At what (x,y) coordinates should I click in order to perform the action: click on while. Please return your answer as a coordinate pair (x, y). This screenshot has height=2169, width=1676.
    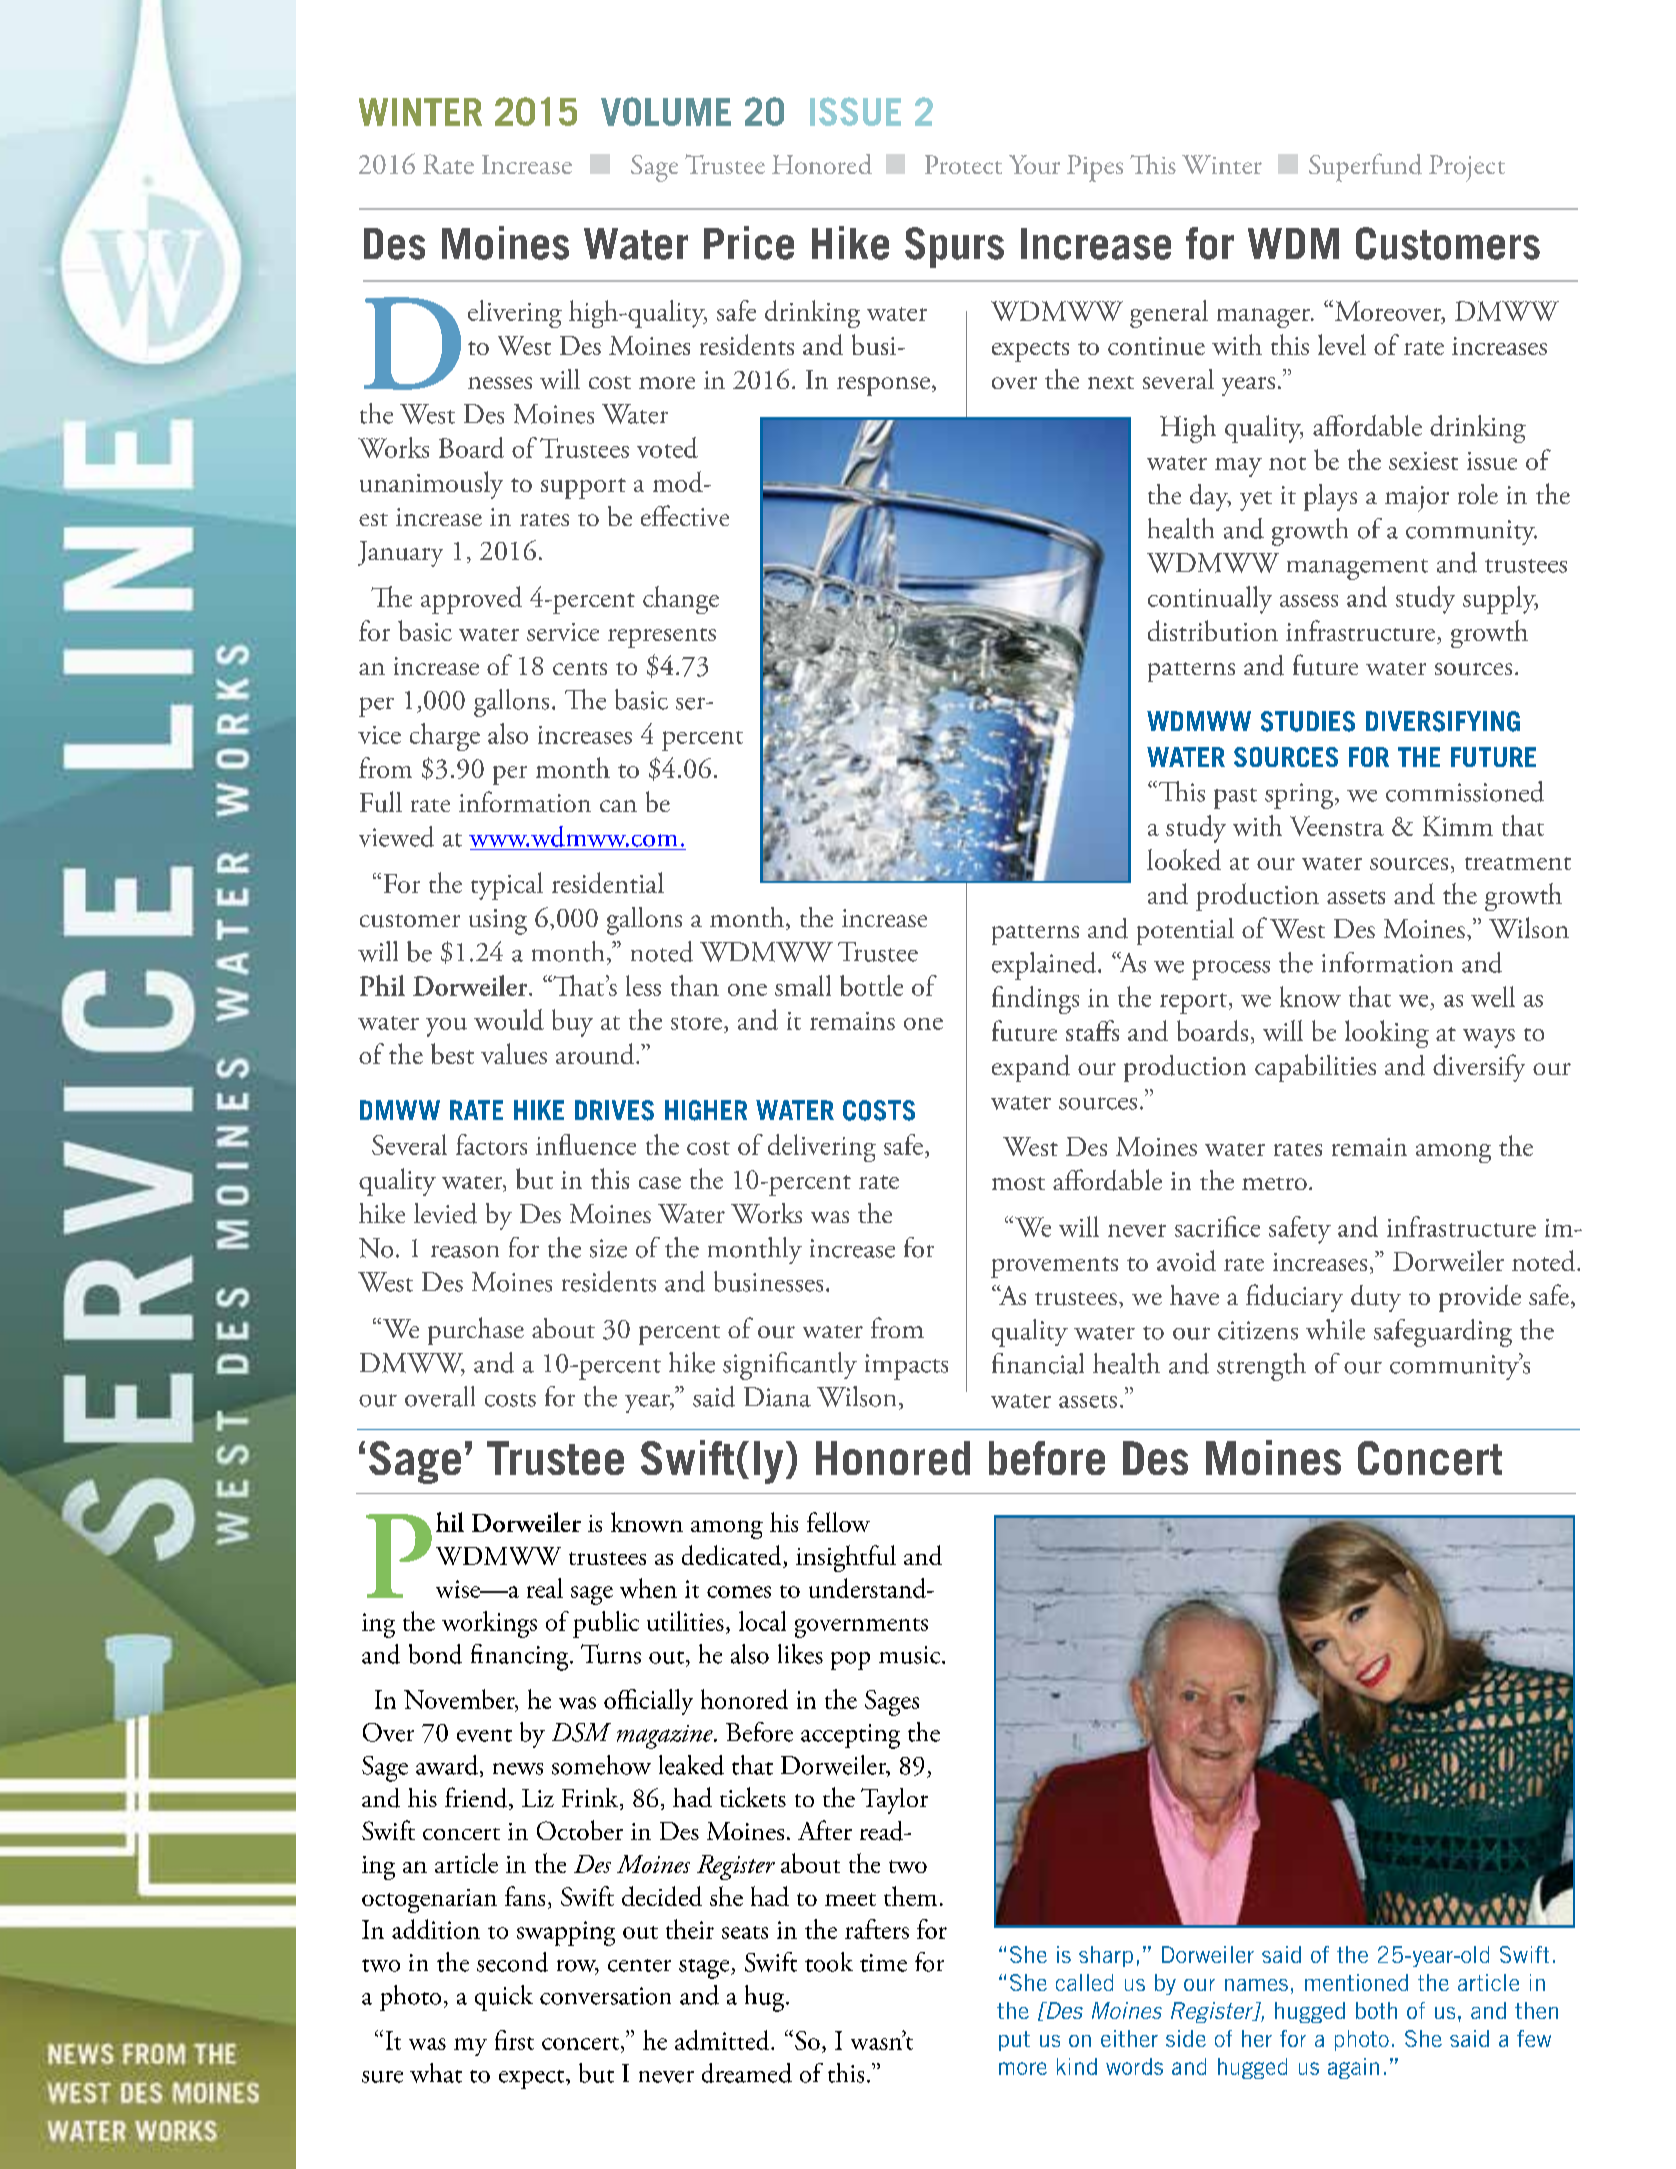
    Looking at the image, I should click on (1335, 1329).
